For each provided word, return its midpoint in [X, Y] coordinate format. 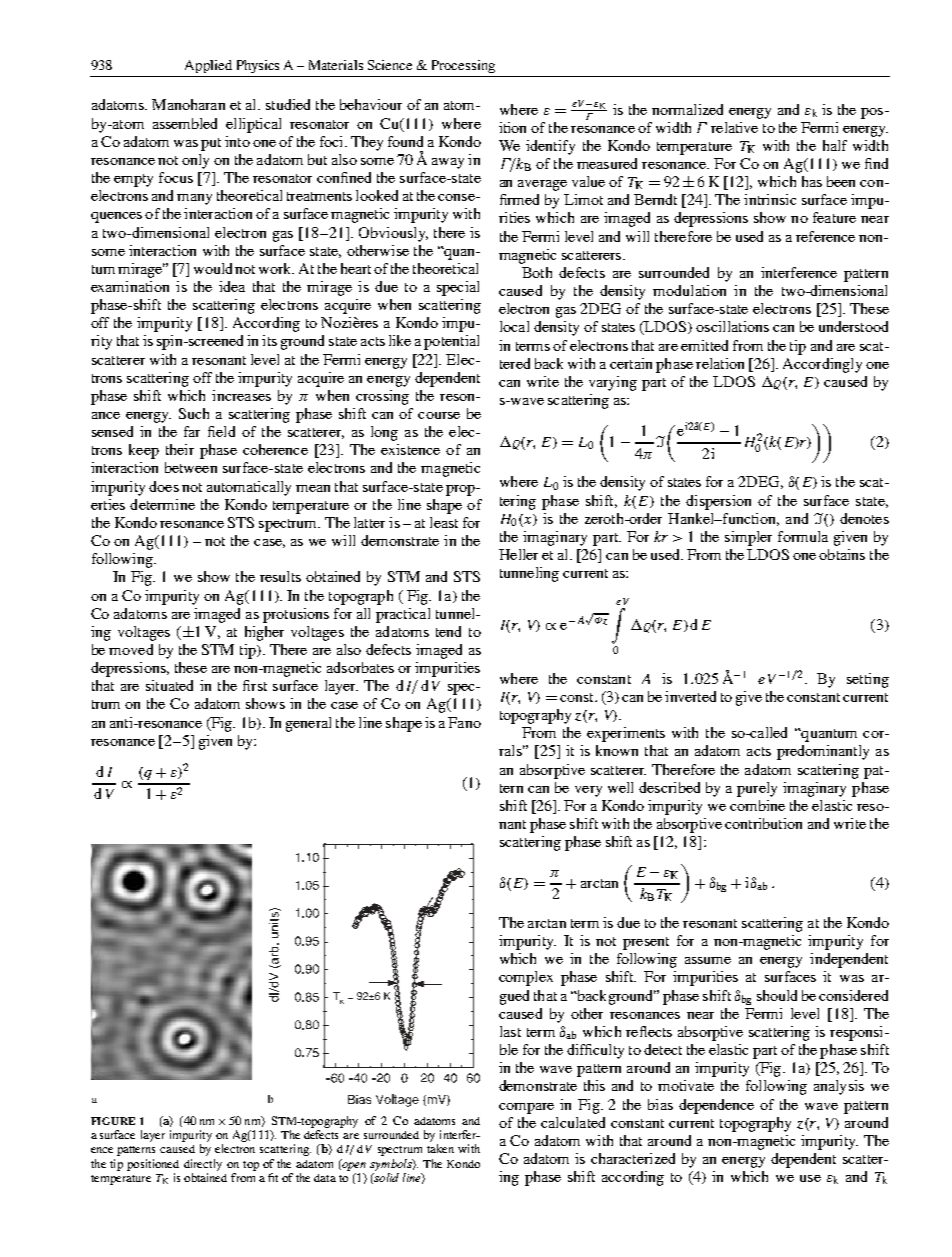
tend [448, 631]
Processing [463, 66]
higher [264, 633]
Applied [208, 66]
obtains [842, 554]
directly [203, 1165]
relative [734, 127]
